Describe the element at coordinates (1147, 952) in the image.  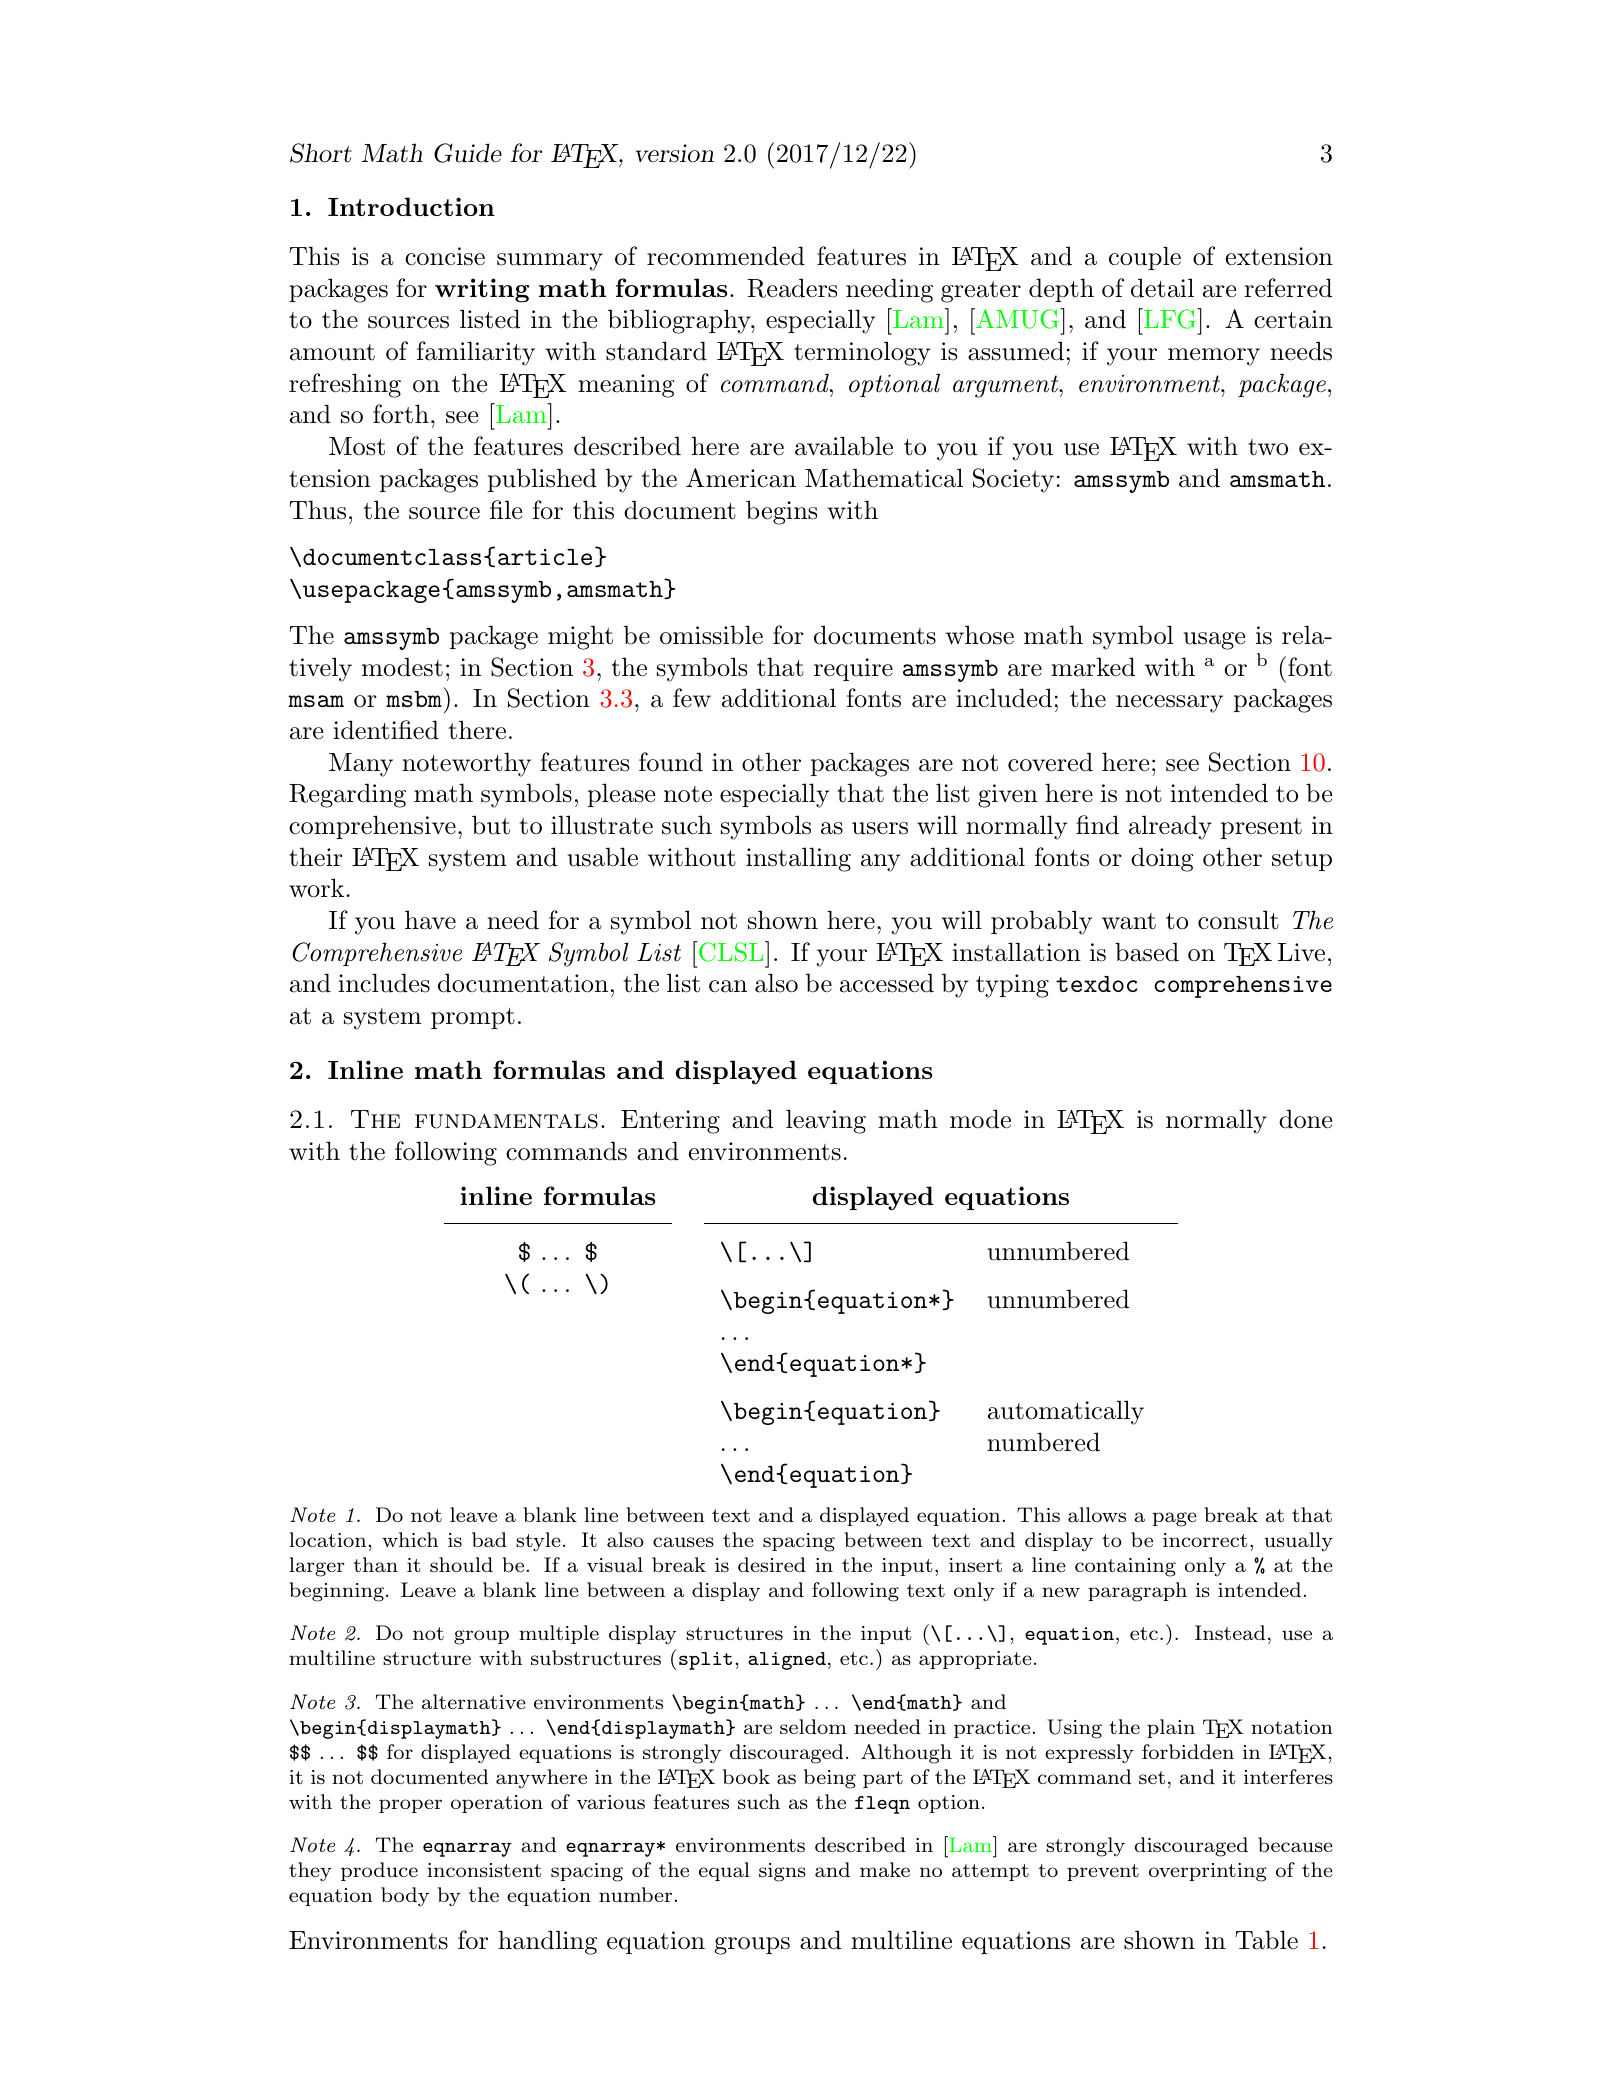
I see `based` at that location.
